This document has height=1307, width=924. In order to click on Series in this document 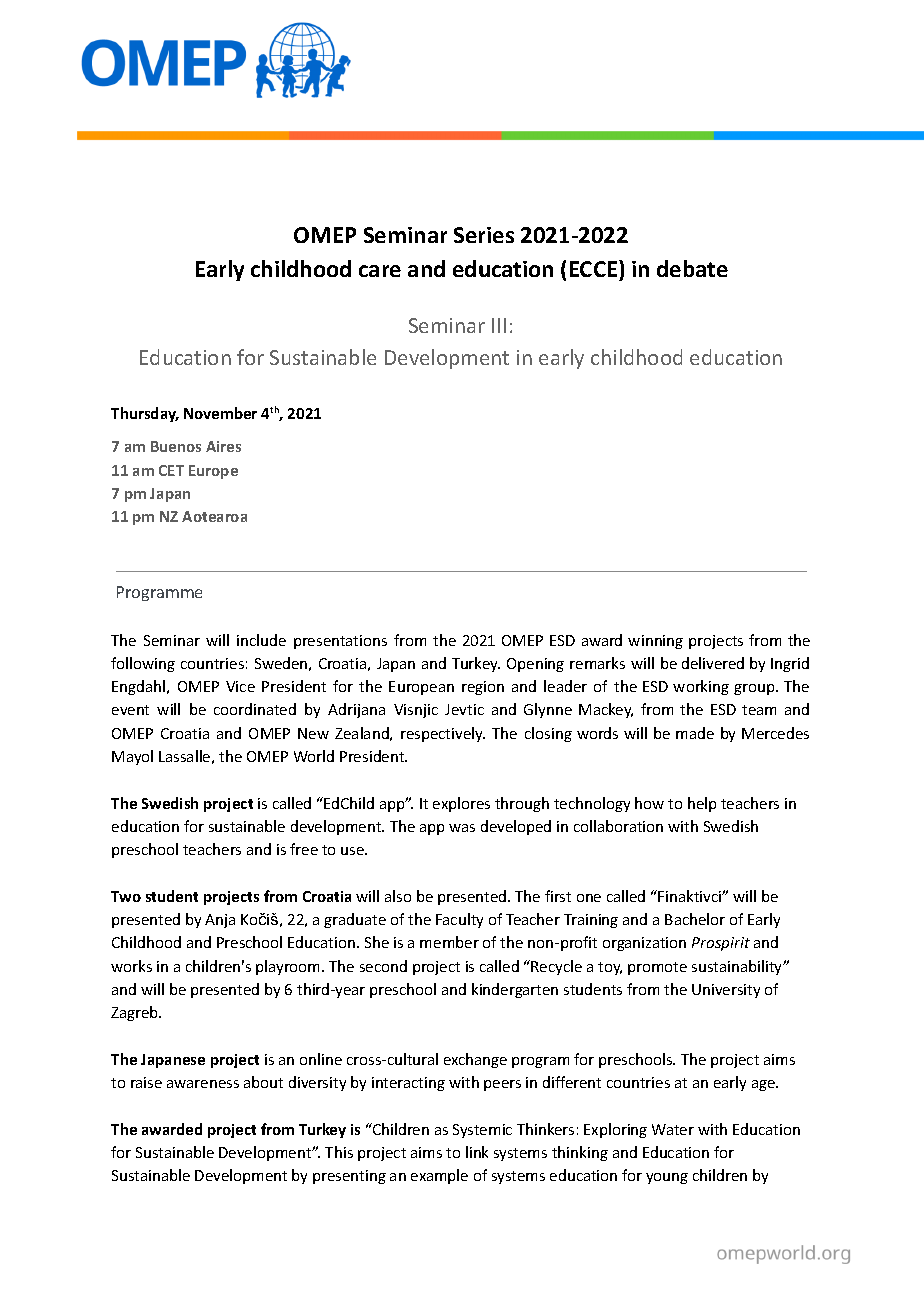, I will do `click(484, 235)`.
